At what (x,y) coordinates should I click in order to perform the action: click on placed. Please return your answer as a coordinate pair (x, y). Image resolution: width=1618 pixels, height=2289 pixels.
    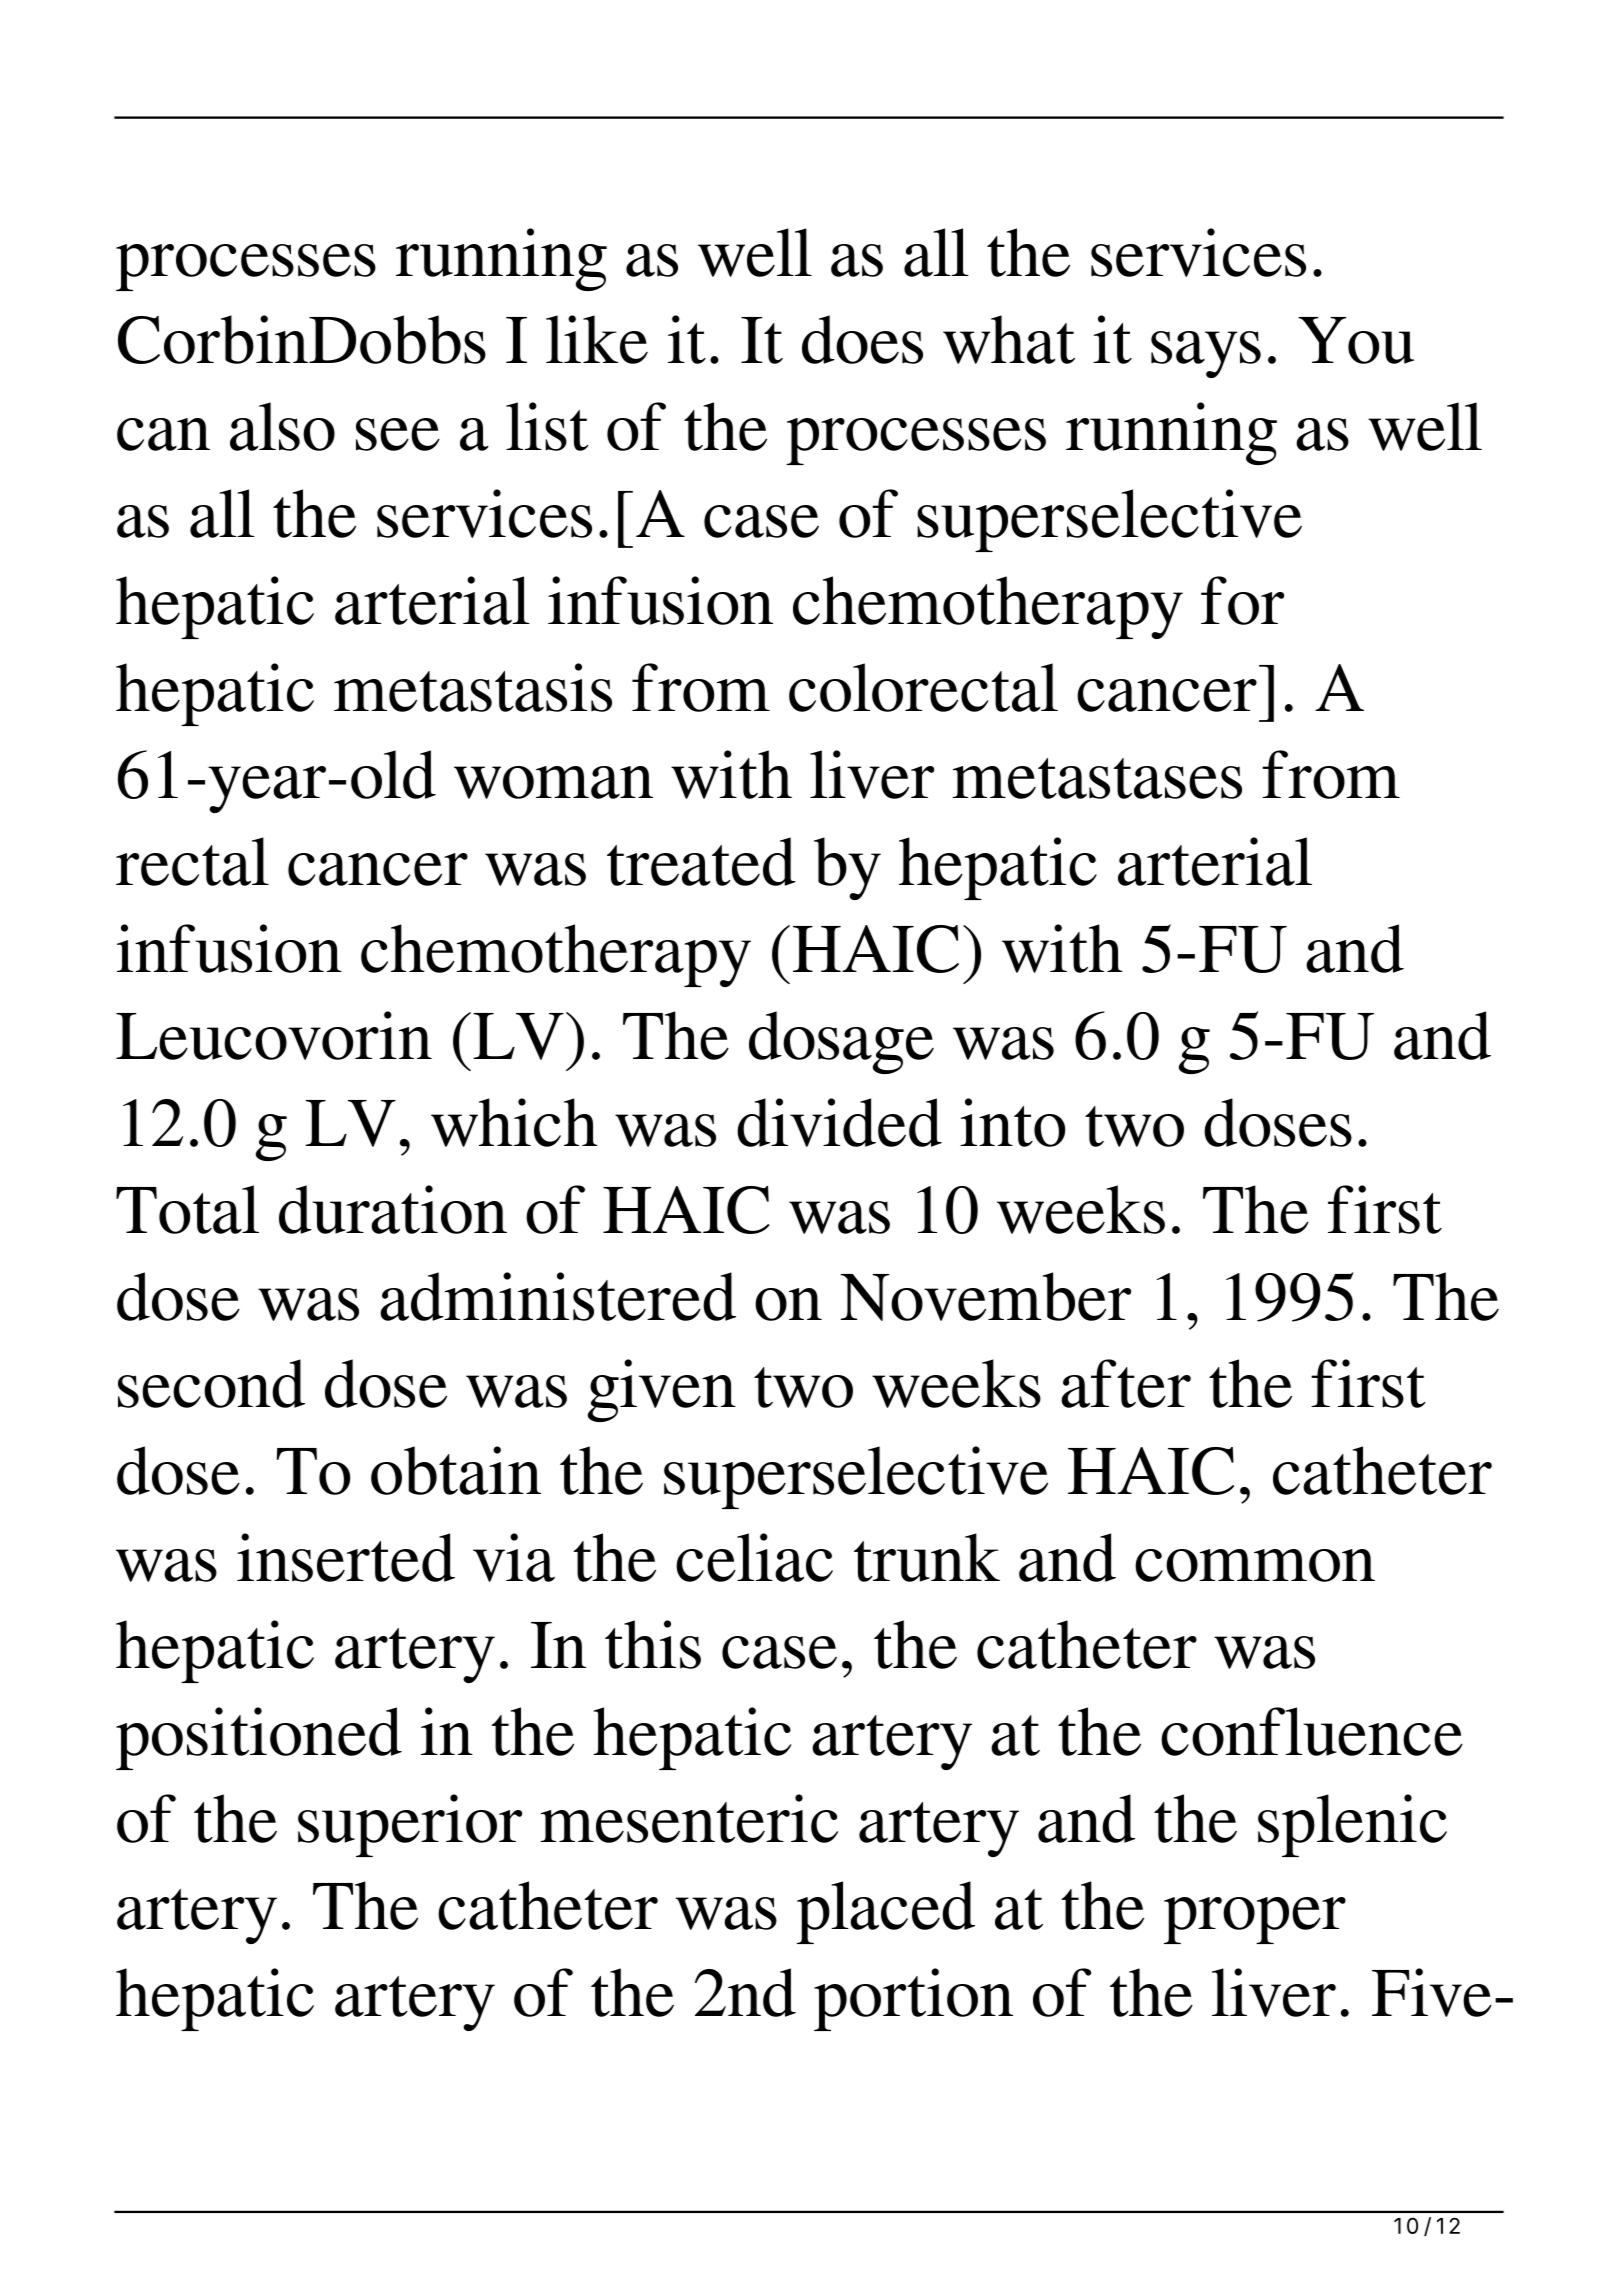
    Looking at the image, I should click on (886, 1912).
